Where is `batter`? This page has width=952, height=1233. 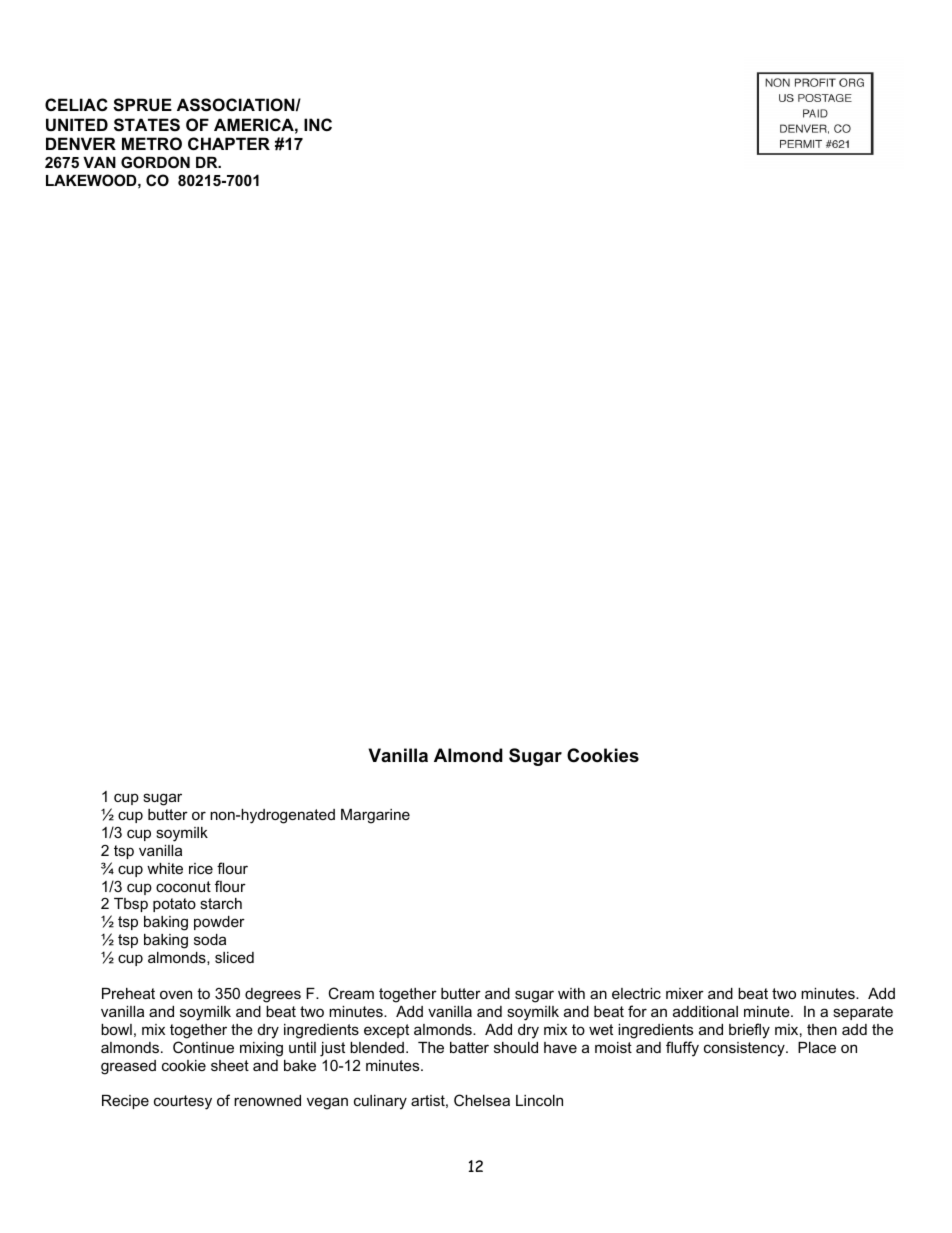
batter is located at coordinates (469, 1047).
